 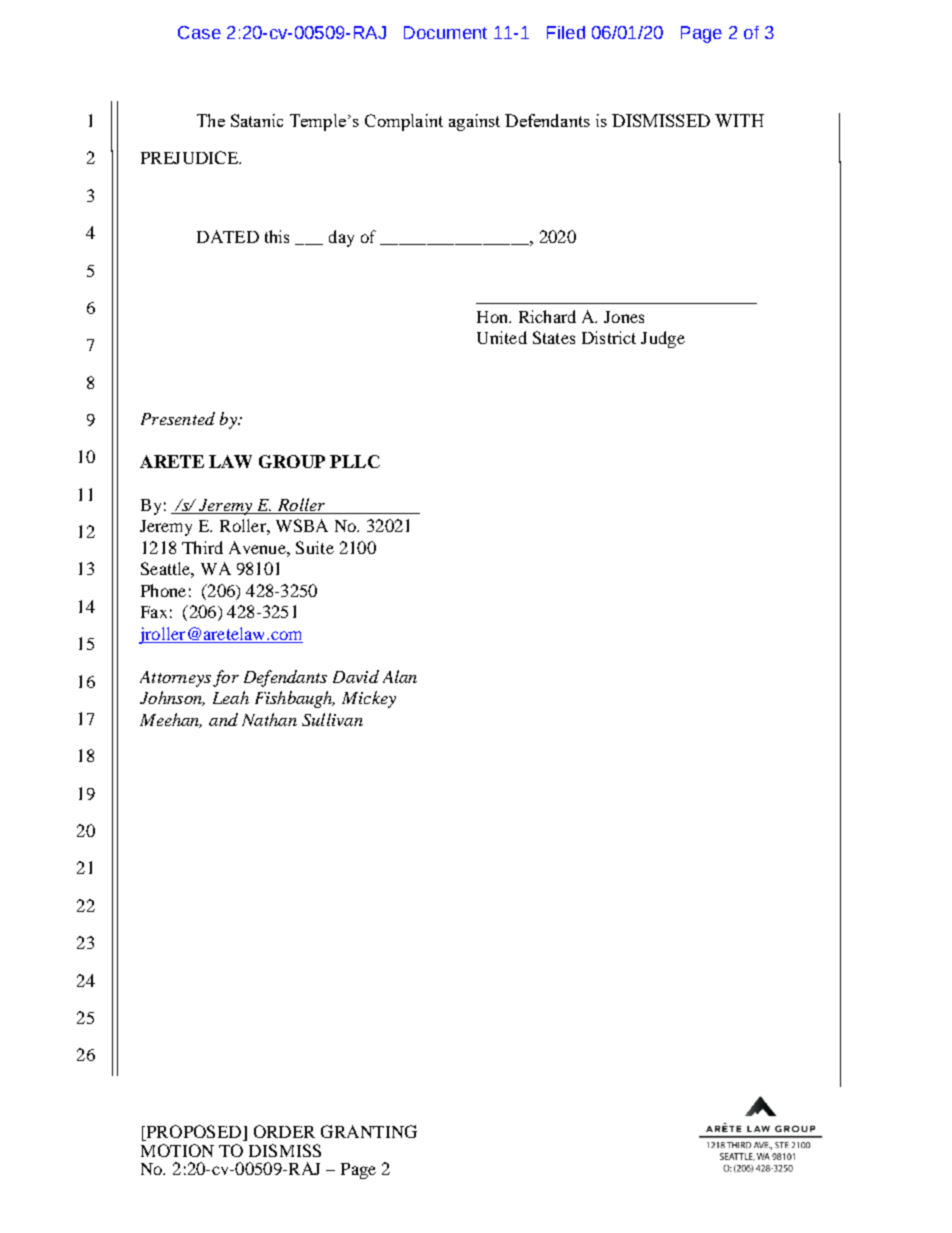 I want to click on Judge, so click(x=663, y=339).
